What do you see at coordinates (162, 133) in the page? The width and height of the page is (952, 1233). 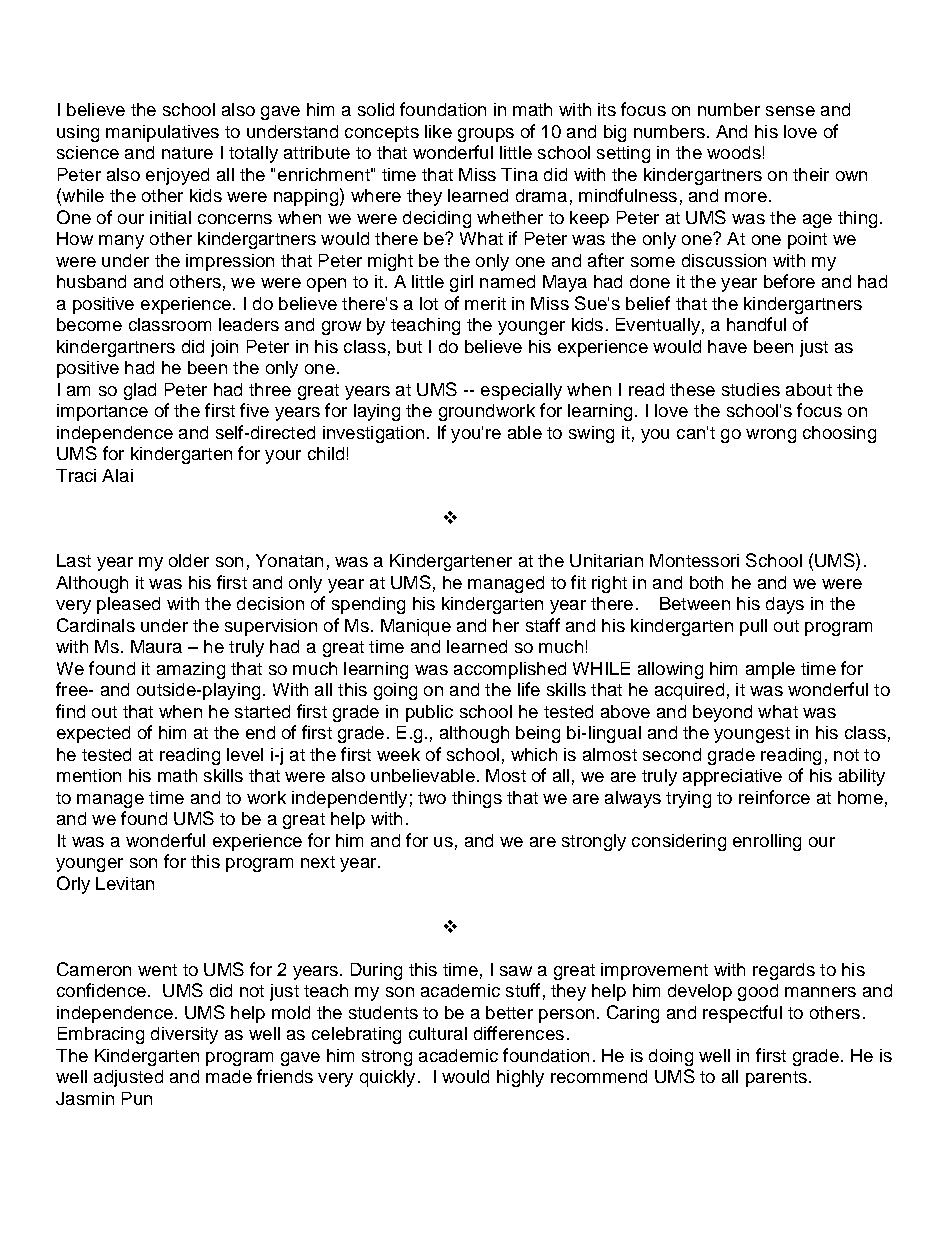 I see `manipulatives` at bounding box center [162, 133].
